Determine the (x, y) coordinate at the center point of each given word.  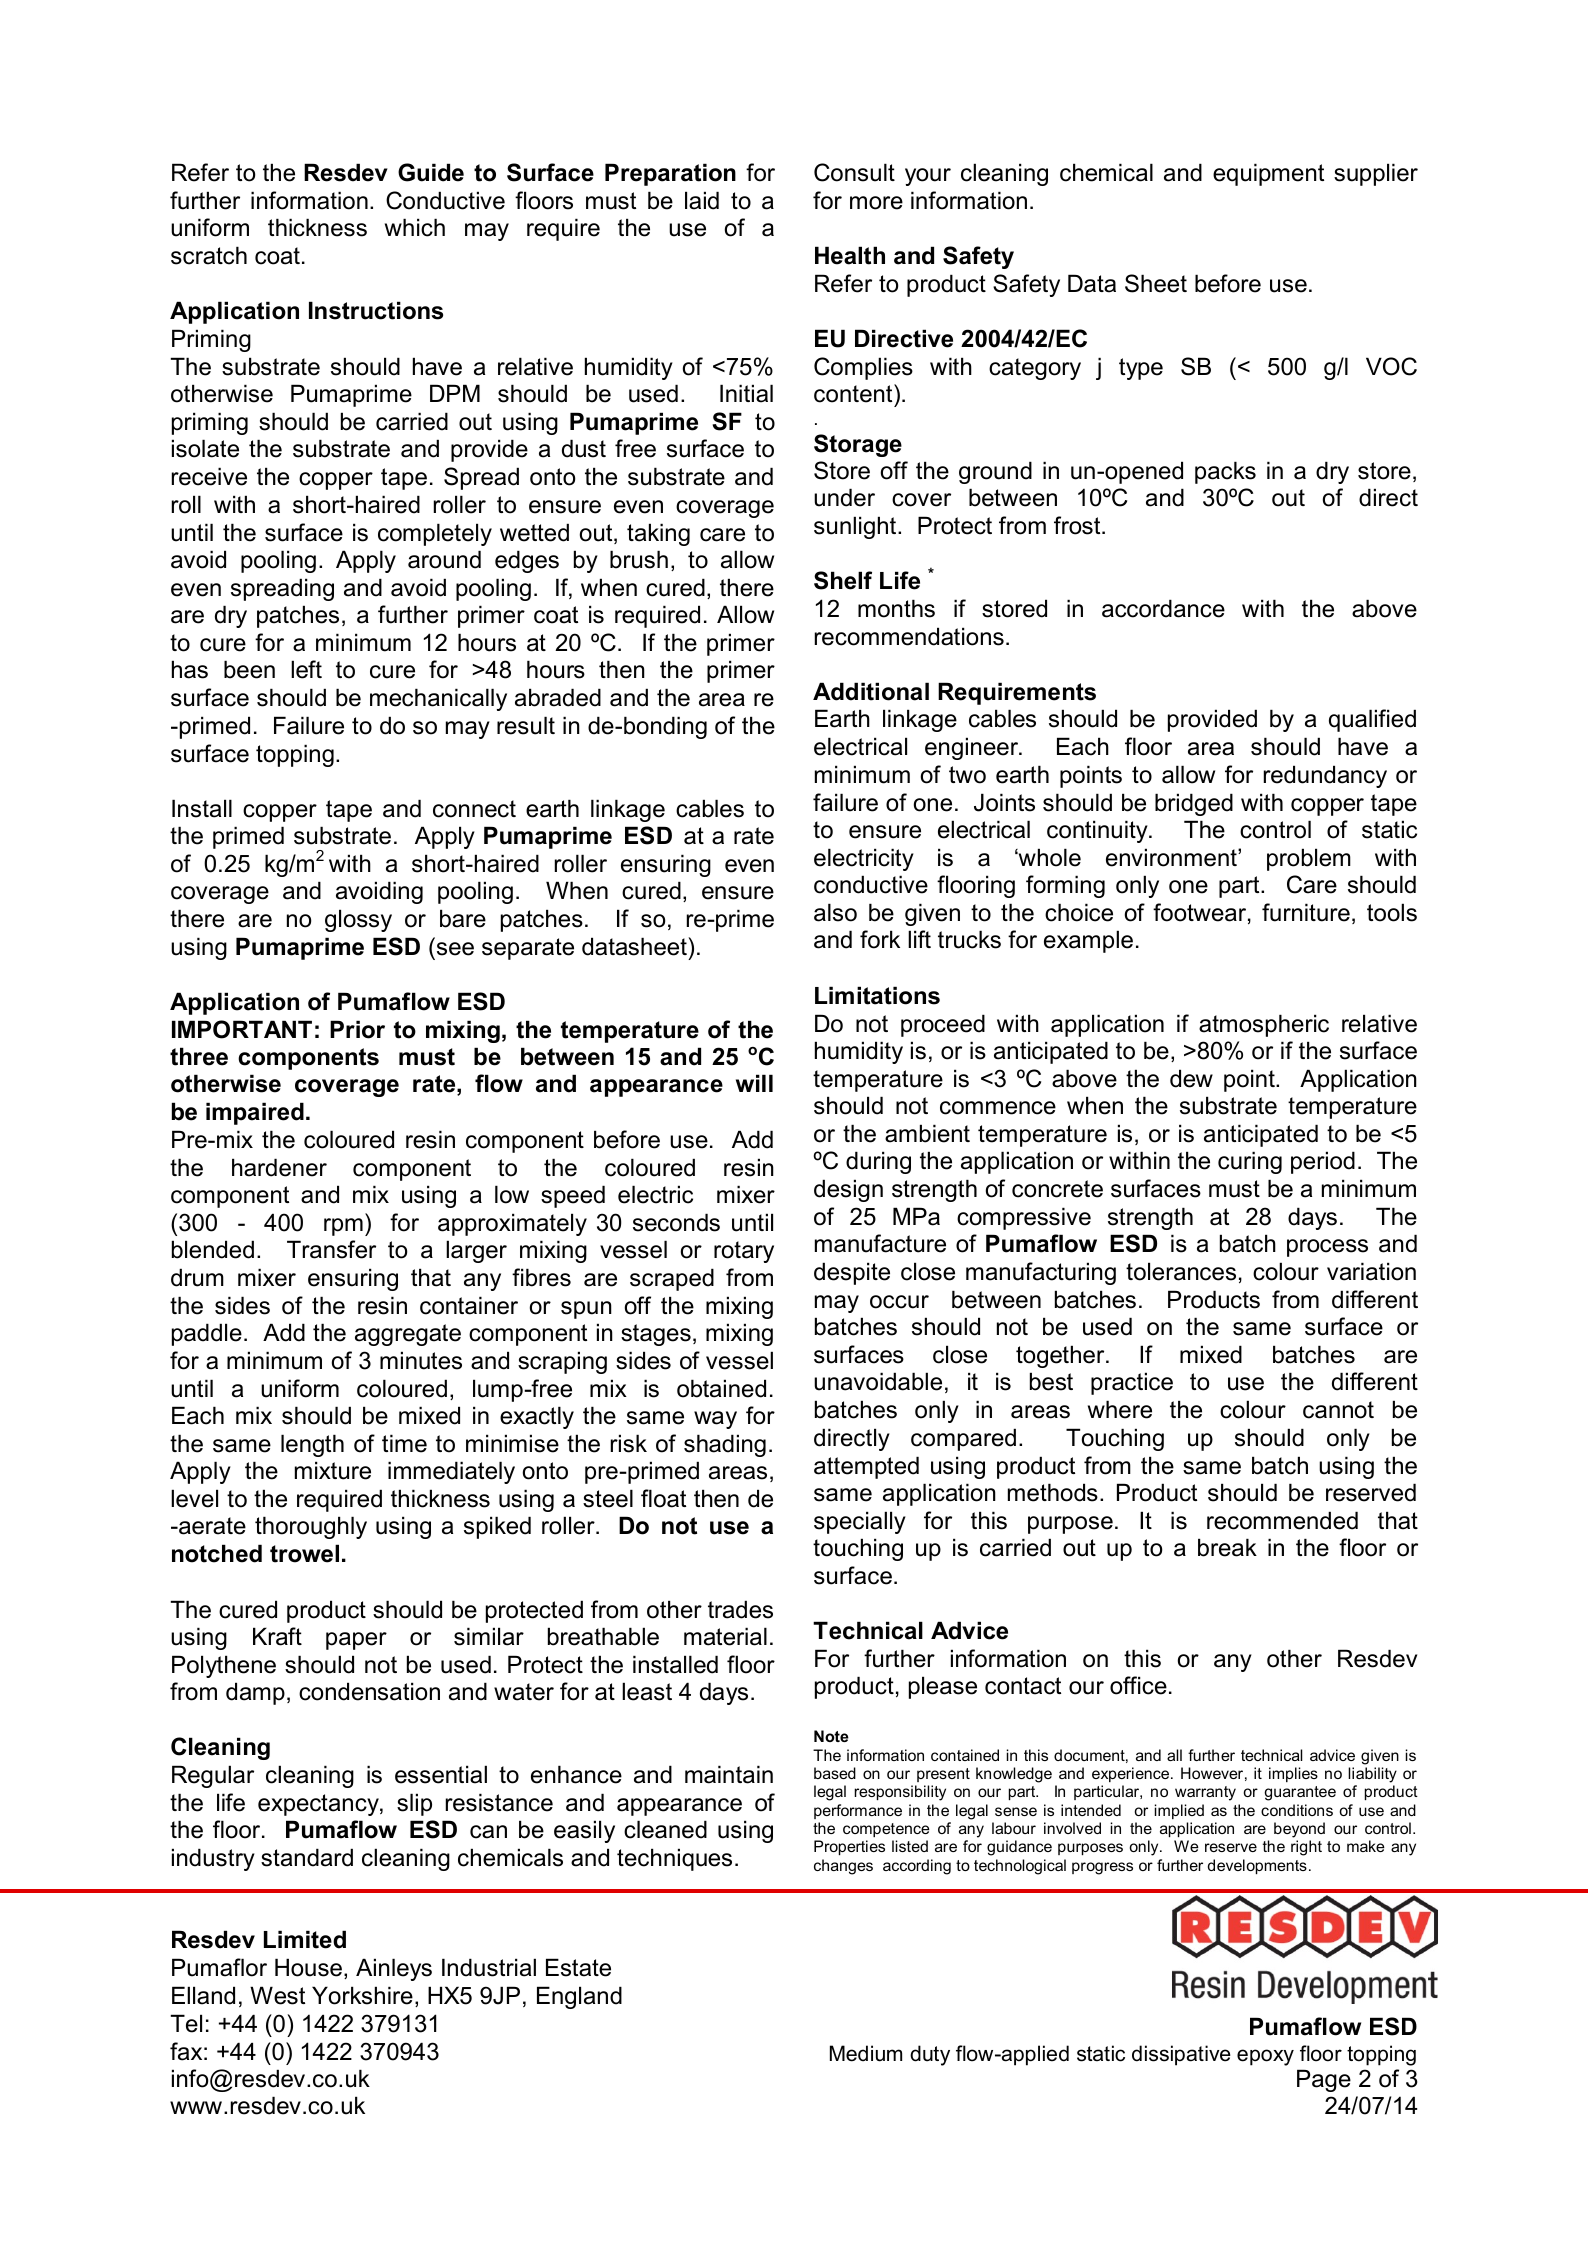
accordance (1163, 608)
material (725, 1636)
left (306, 669)
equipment (1268, 174)
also (835, 912)
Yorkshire (362, 1995)
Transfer (331, 1249)
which (415, 227)
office (1138, 1685)
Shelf (843, 580)
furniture (1306, 912)
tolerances (1181, 1271)
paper (356, 1641)
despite (852, 1273)
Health (850, 255)
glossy (358, 920)
